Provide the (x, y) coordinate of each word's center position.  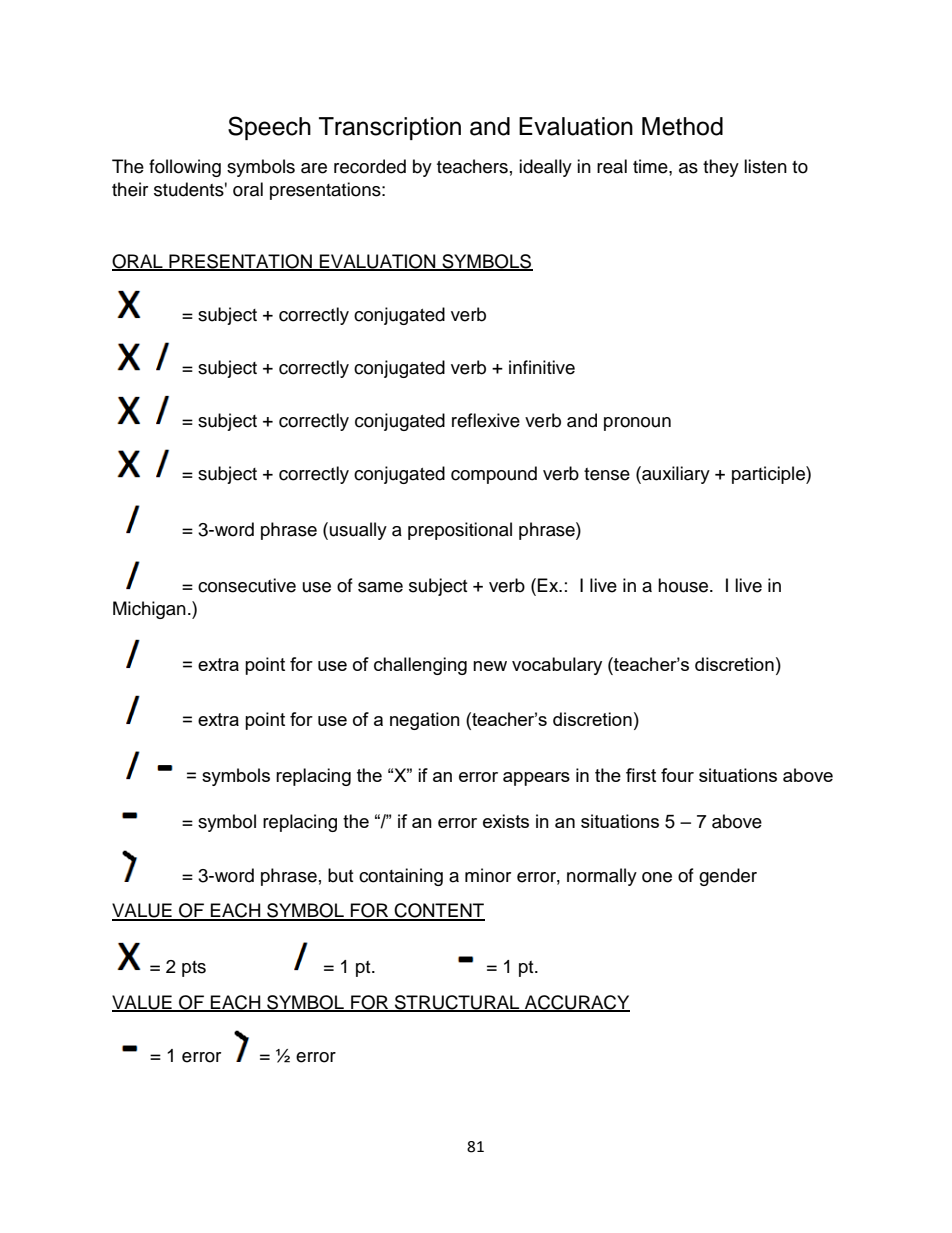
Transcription (390, 128)
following (185, 168)
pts (194, 969)
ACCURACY (576, 1003)
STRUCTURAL (457, 1003)
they (721, 168)
